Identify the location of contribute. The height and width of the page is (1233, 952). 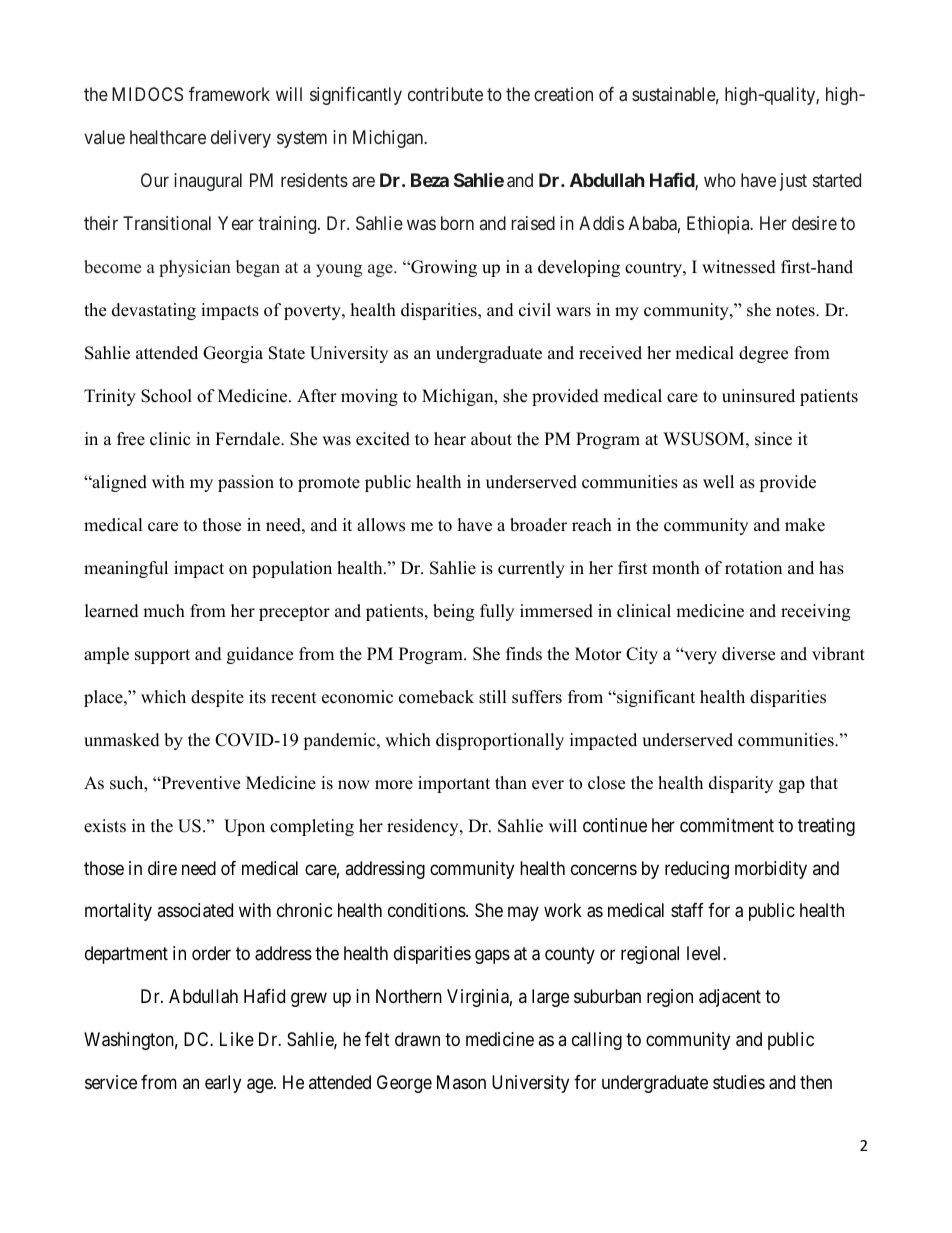
(445, 94).
